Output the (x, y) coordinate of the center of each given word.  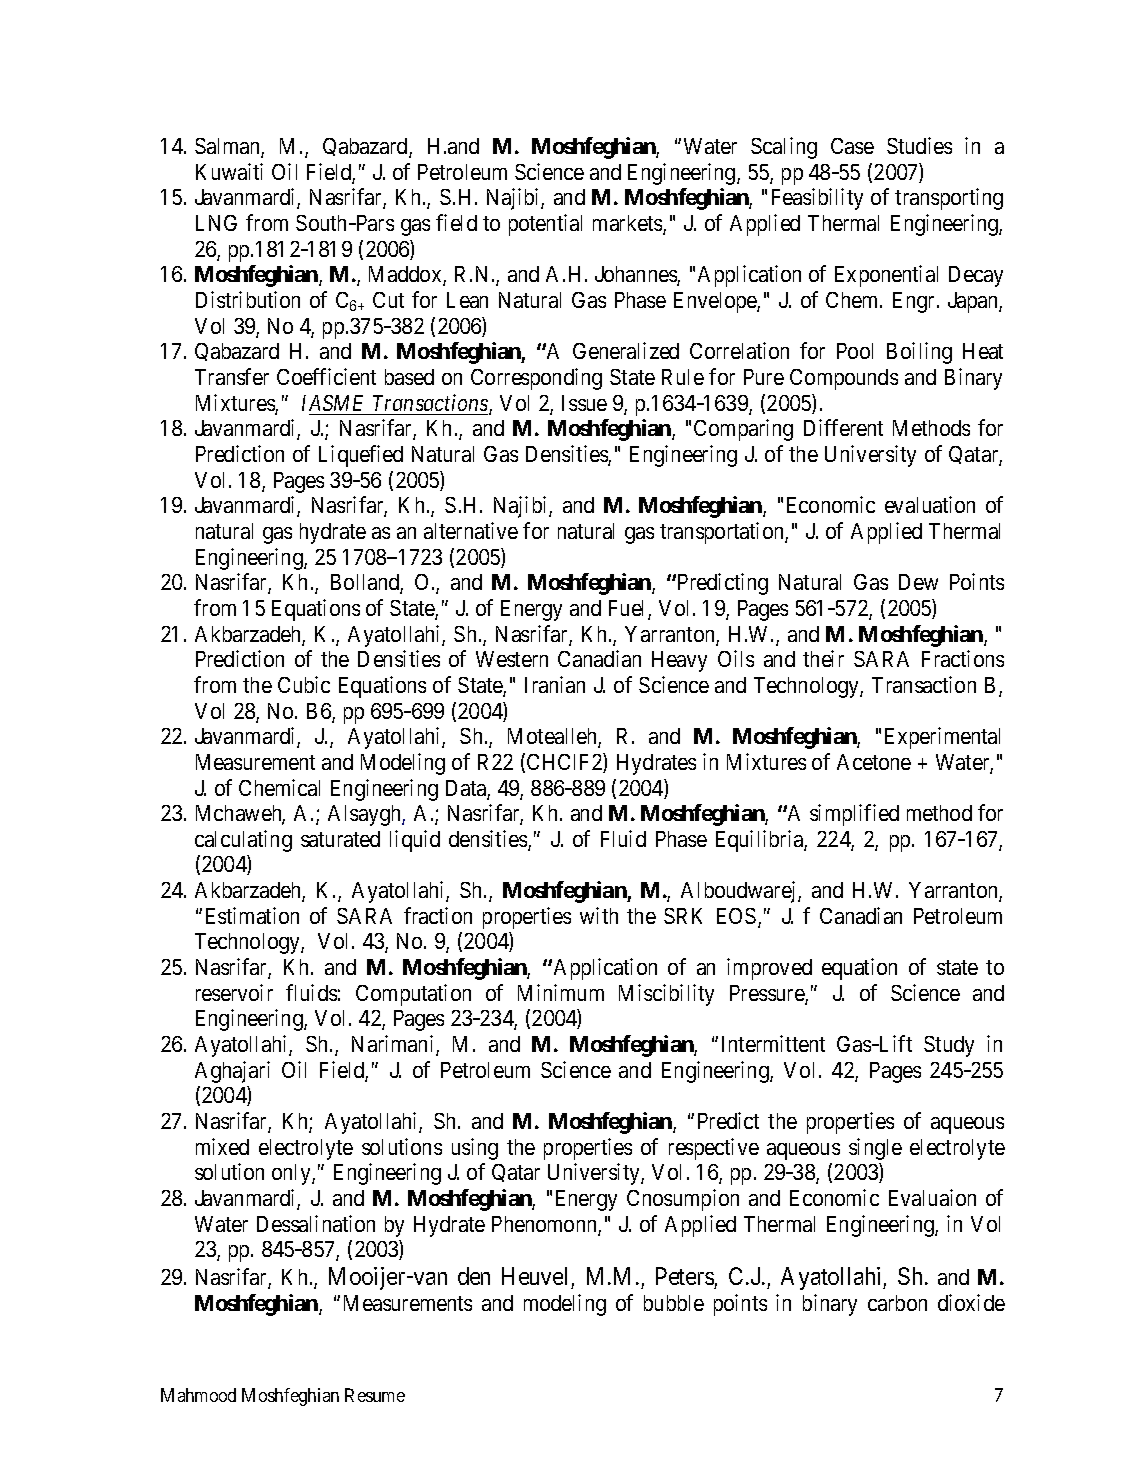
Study (949, 1046)
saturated (340, 839)
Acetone (874, 762)
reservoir (234, 992)
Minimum (561, 992)
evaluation (930, 504)
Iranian (555, 684)
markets (628, 224)
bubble (674, 1303)
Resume (375, 1395)
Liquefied (361, 456)
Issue (584, 403)
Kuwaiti (229, 171)
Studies (919, 145)
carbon (897, 1303)
